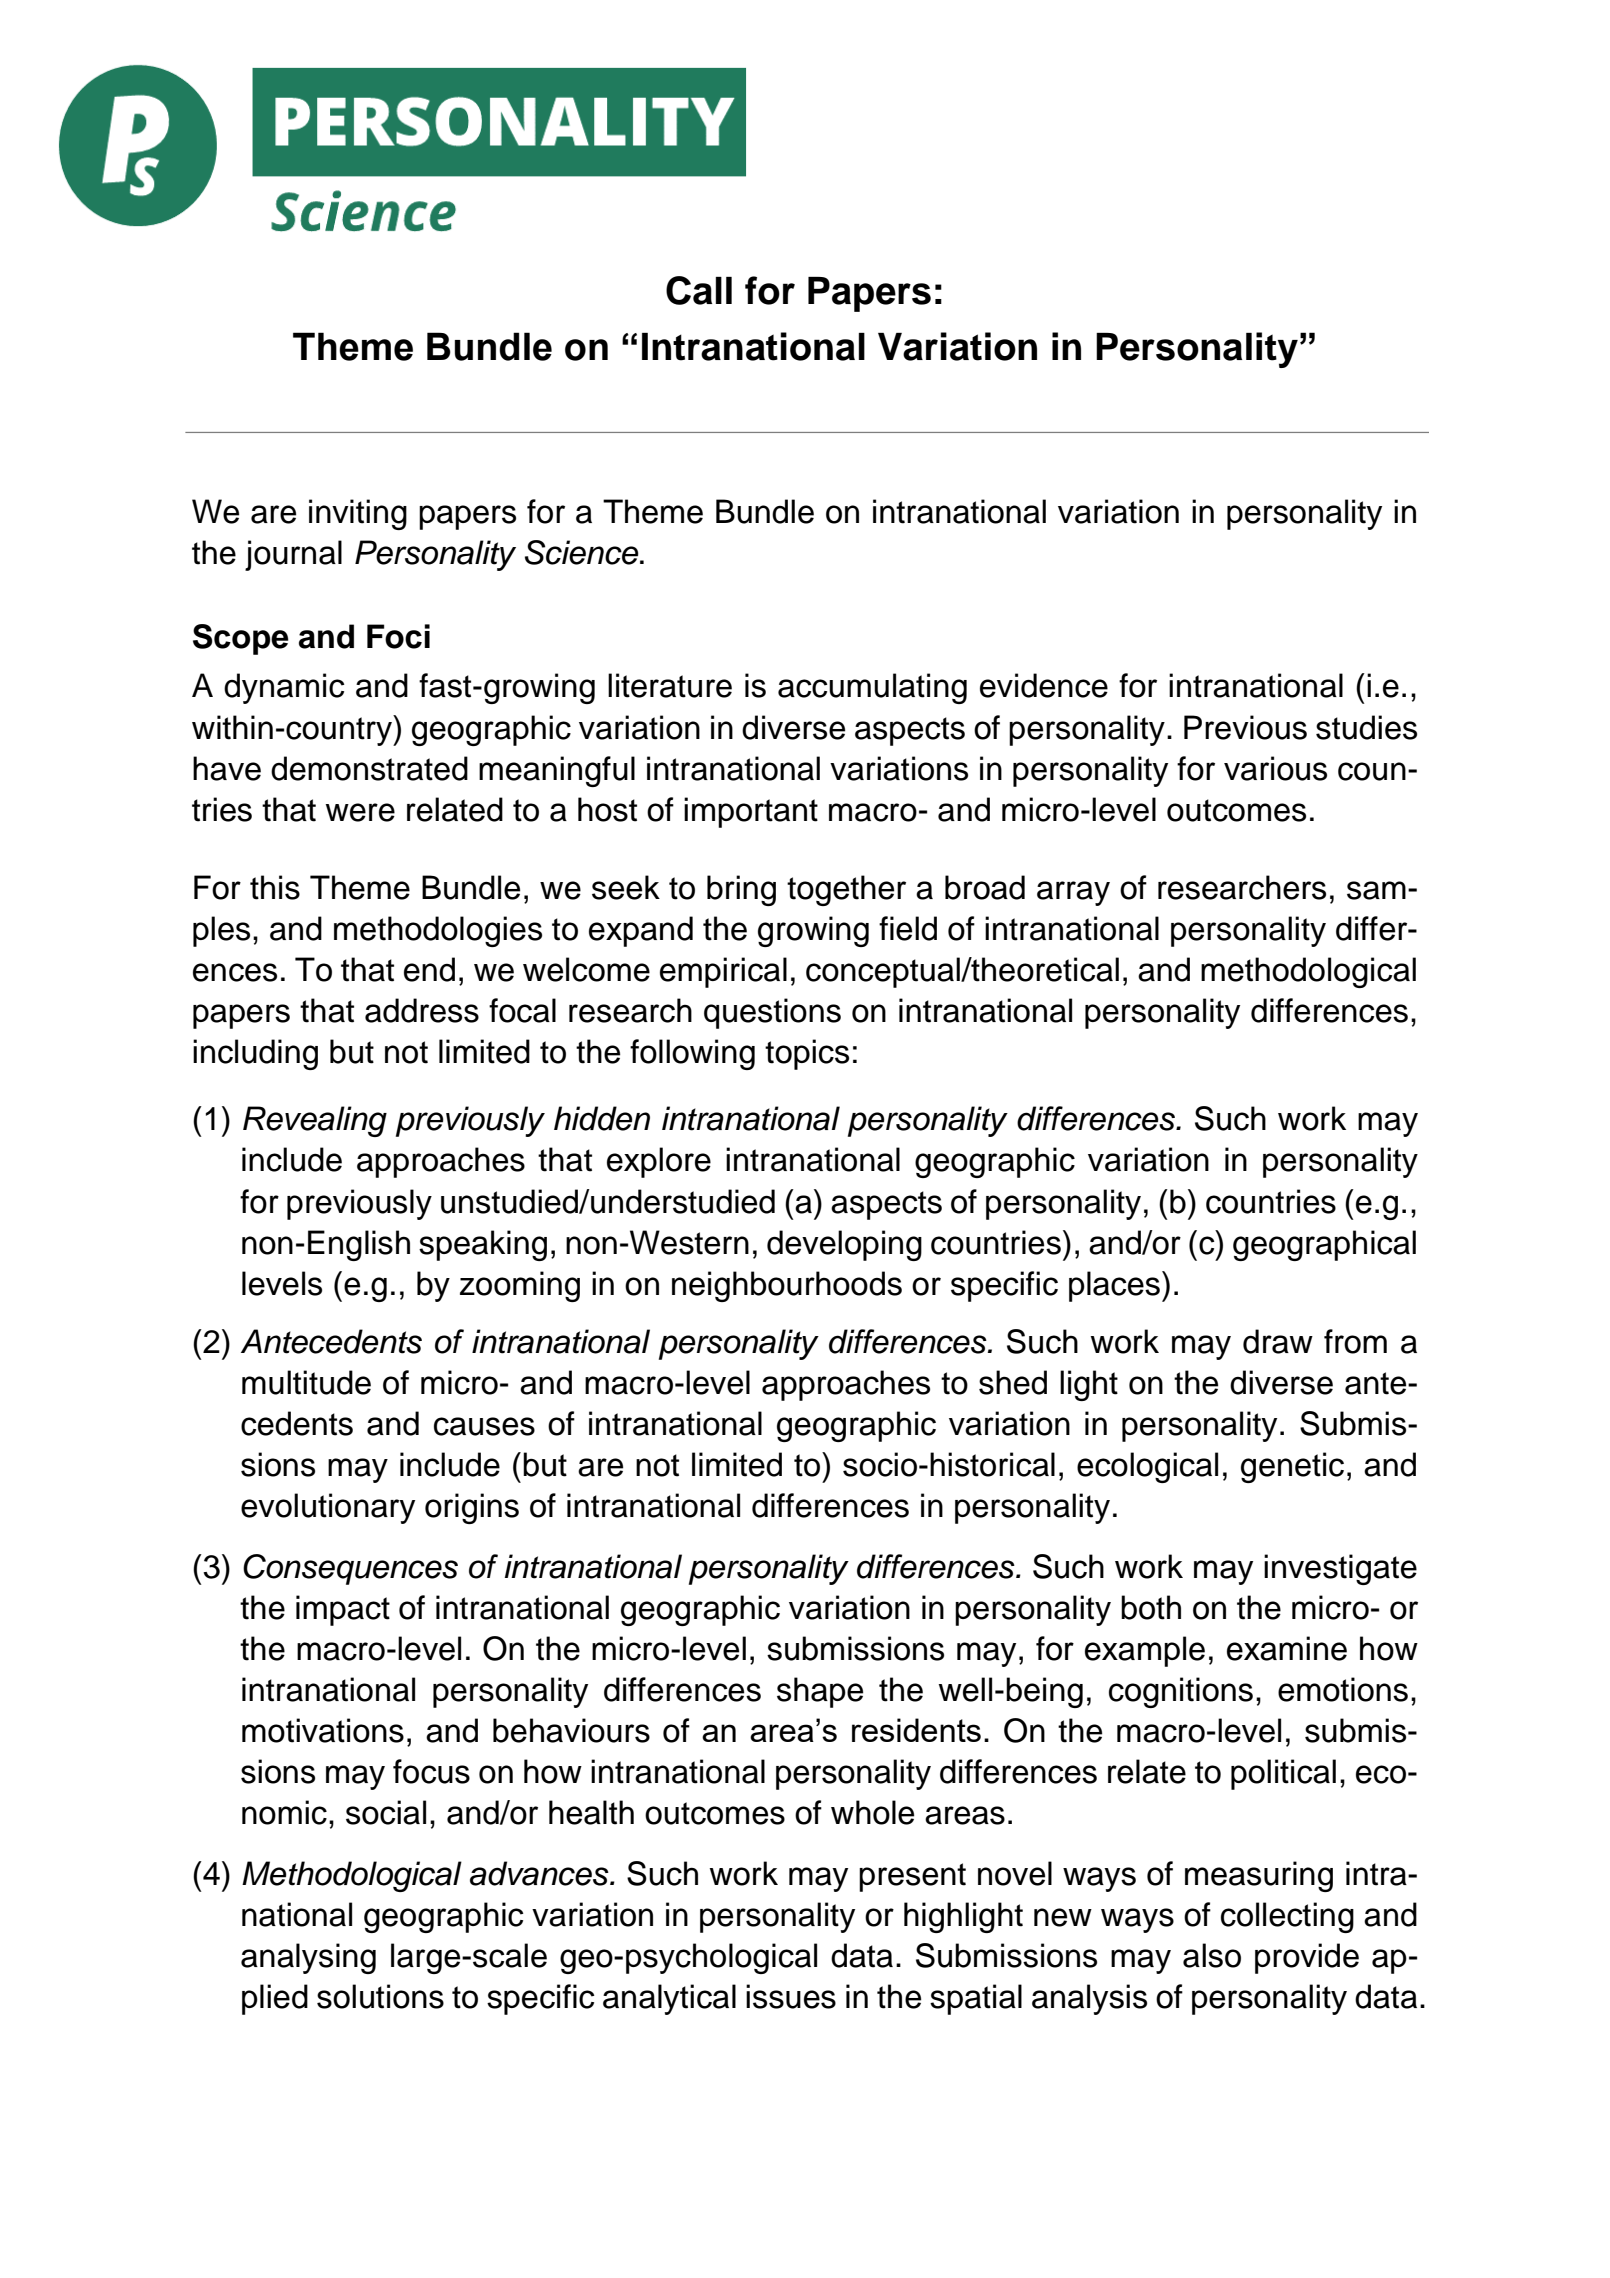 Image resolution: width=1610 pixels, height=2278 pixels. What do you see at coordinates (1044, 685) in the image?
I see `evidence` at bounding box center [1044, 685].
